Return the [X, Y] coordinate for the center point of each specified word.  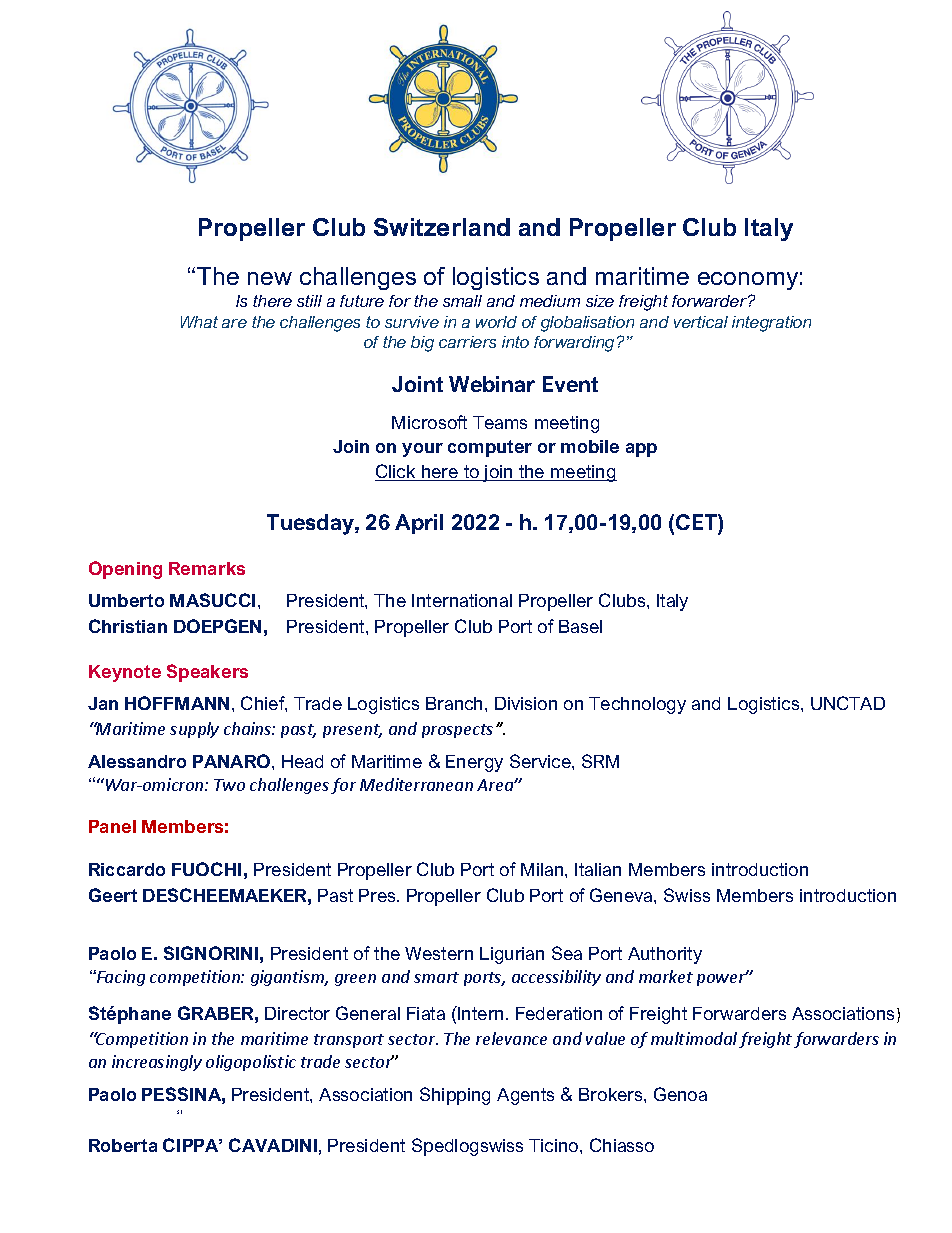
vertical [701, 322]
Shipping [455, 1096]
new [270, 278]
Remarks [207, 568]
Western [439, 953]
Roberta [123, 1145]
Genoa [680, 1094]
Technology [637, 705]
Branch [456, 703]
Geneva [622, 895]
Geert [113, 895]
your [422, 450]
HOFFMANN [177, 703]
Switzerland [442, 227]
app [641, 450]
